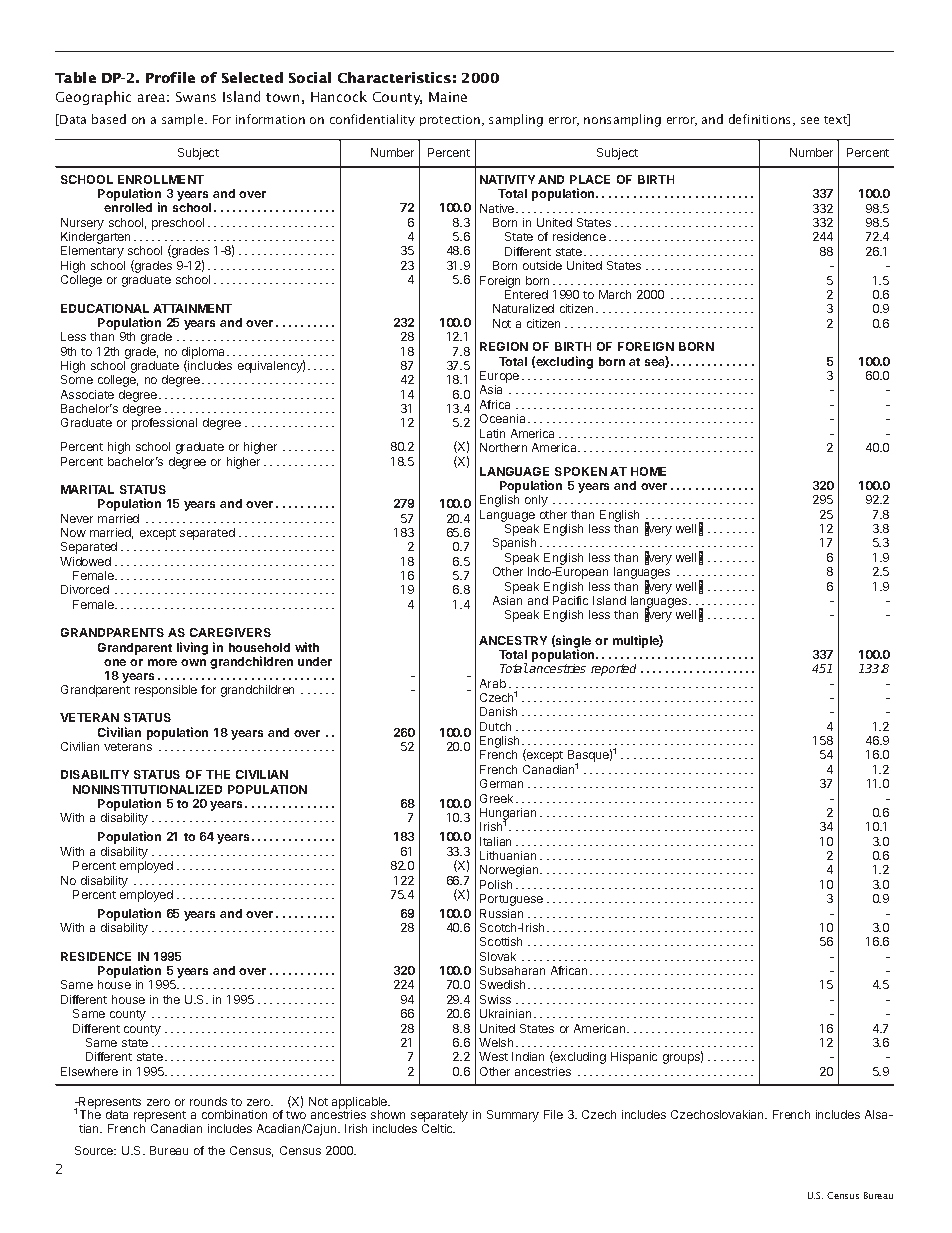 This screenshot has width=952, height=1233. What do you see at coordinates (208, 1101) in the screenshot?
I see `rounds` at bounding box center [208, 1101].
